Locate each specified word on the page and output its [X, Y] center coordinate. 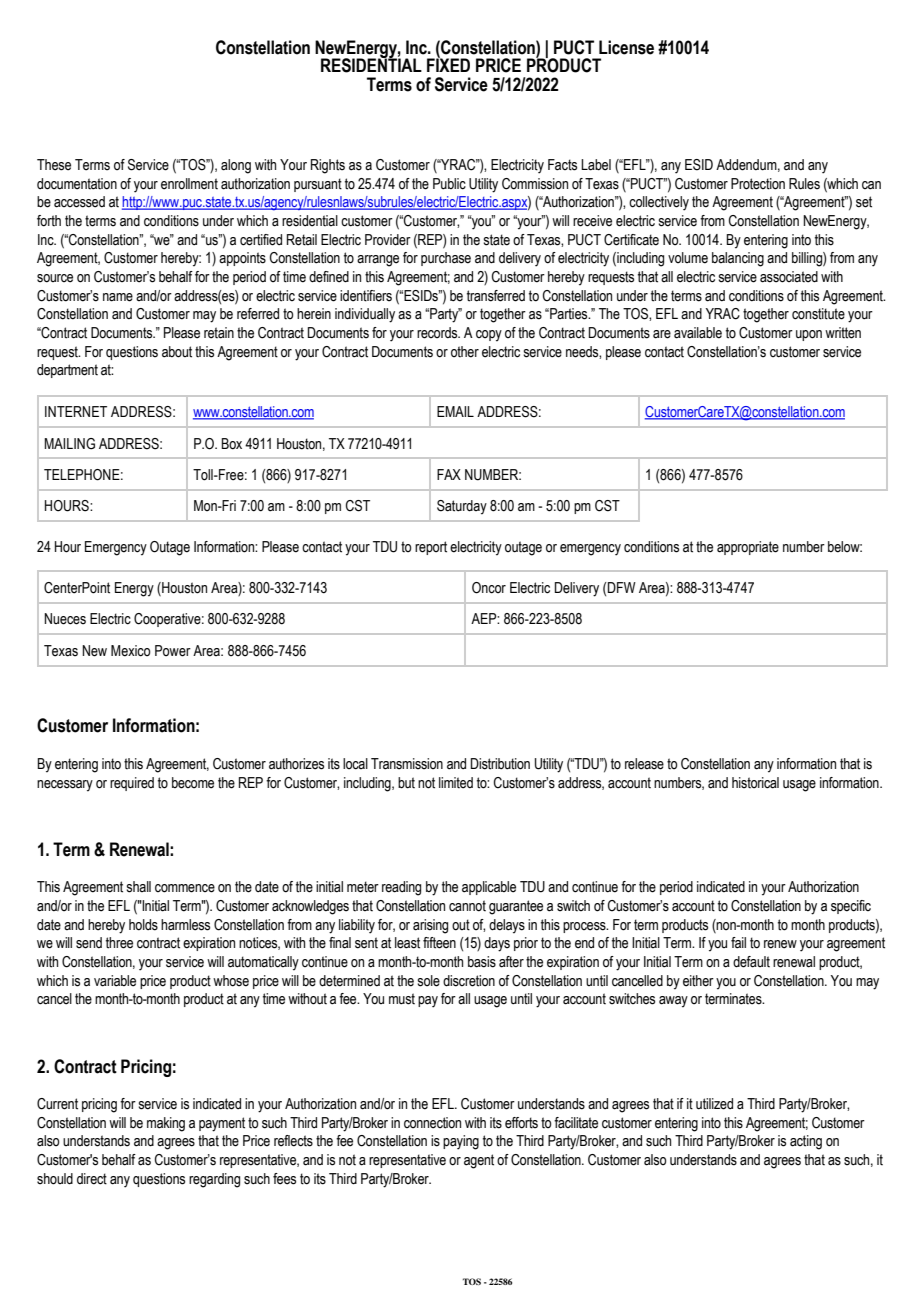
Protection [758, 184]
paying [461, 1142]
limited [456, 783]
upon [809, 335]
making [166, 1124]
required [132, 784]
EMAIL [455, 411]
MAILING [69, 444]
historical [755, 783]
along [236, 166]
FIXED [448, 64]
